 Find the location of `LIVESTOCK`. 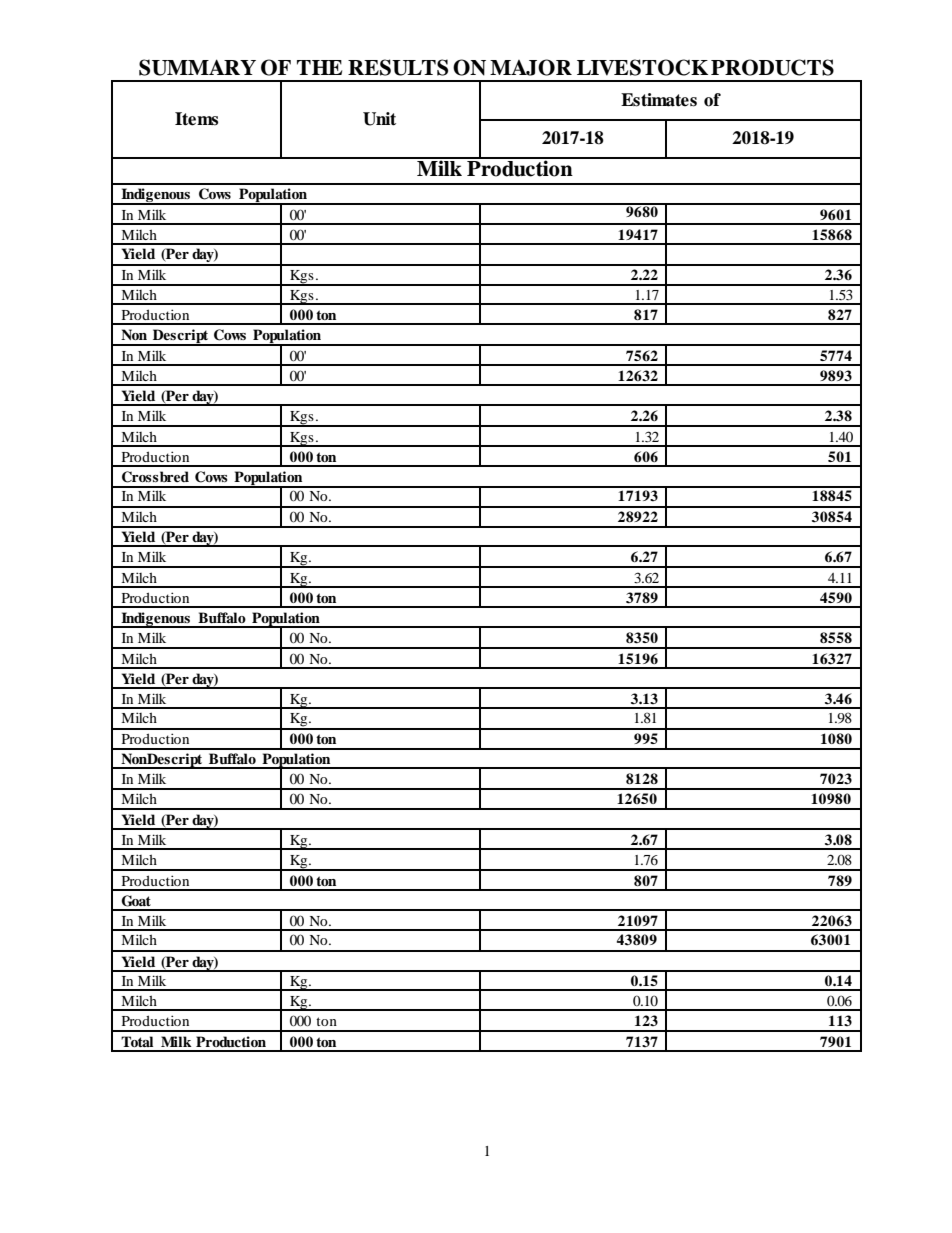

LIVESTOCK is located at coordinates (642, 67).
